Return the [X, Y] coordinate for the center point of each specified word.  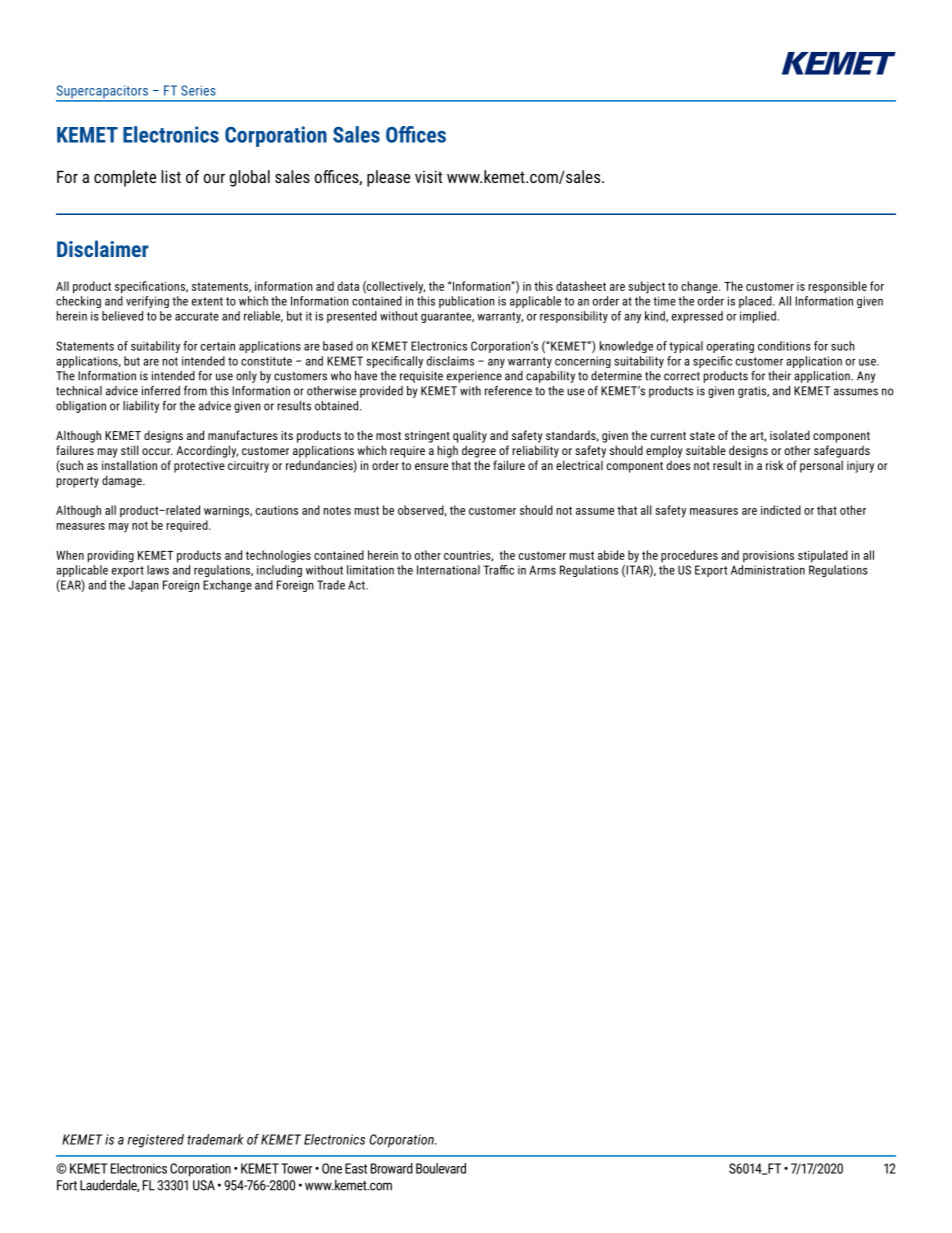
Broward [392, 1168]
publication [467, 302]
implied [758, 317]
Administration [768, 570]
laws [158, 570]
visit [428, 176]
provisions [768, 557]
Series [198, 90]
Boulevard [441, 1168]
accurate [197, 316]
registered [156, 1141]
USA [204, 1185]
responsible [837, 287]
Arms [542, 570]
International [448, 570]
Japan [143, 586]
